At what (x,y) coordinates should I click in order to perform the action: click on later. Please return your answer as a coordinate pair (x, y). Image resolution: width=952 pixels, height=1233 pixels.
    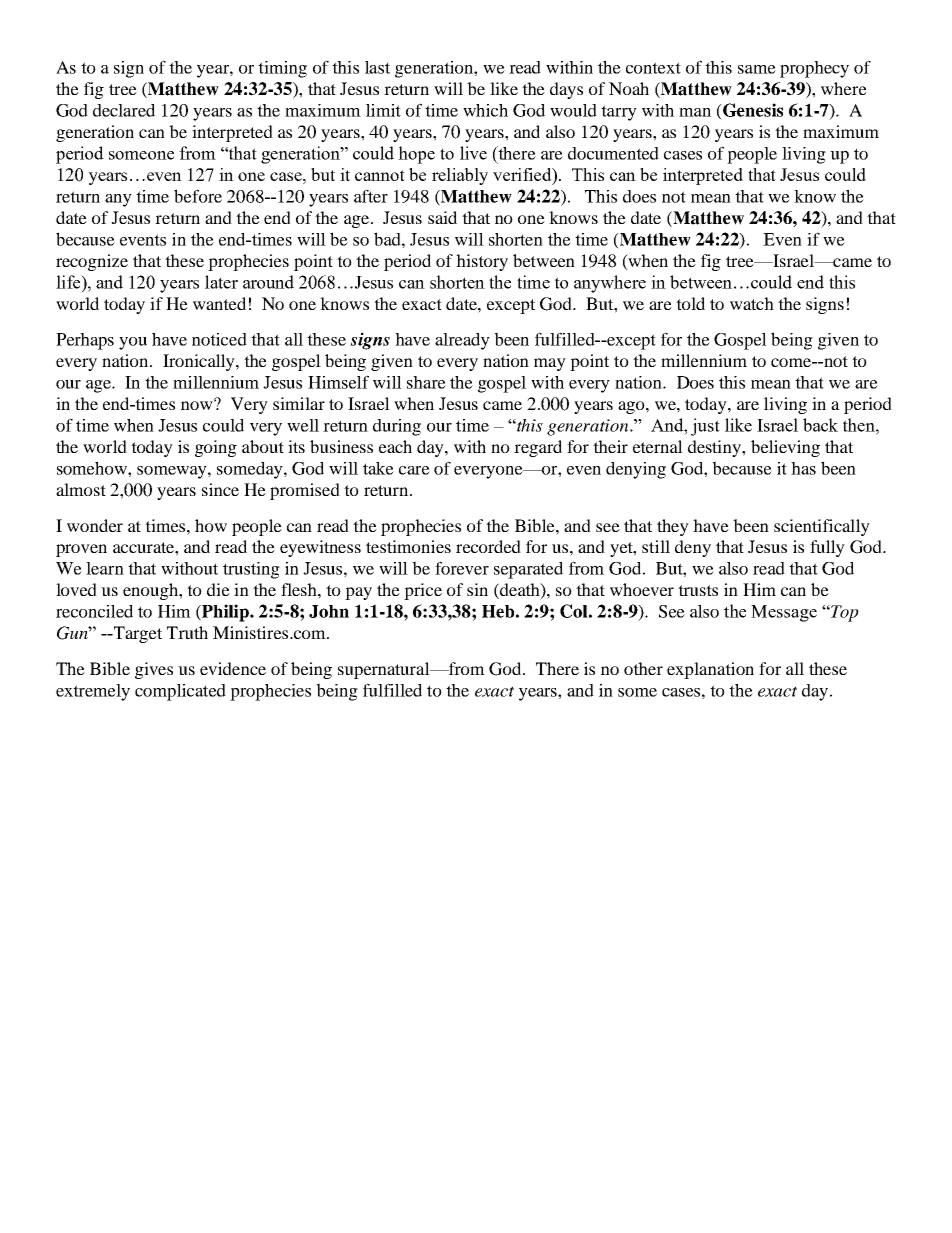
    Looking at the image, I should click on (221, 282).
